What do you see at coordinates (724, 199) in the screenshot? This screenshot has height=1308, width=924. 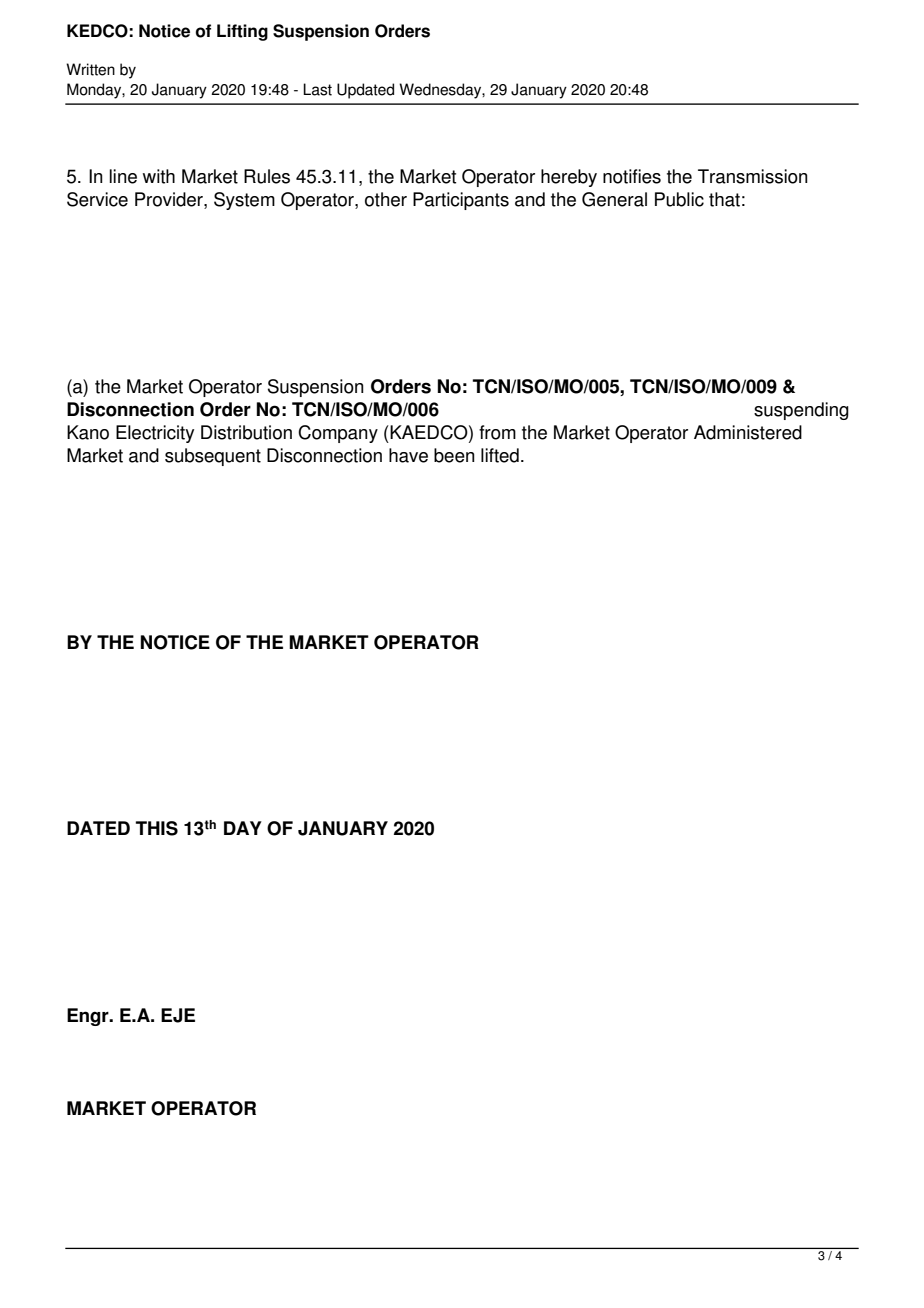 I see `that` at bounding box center [724, 199].
